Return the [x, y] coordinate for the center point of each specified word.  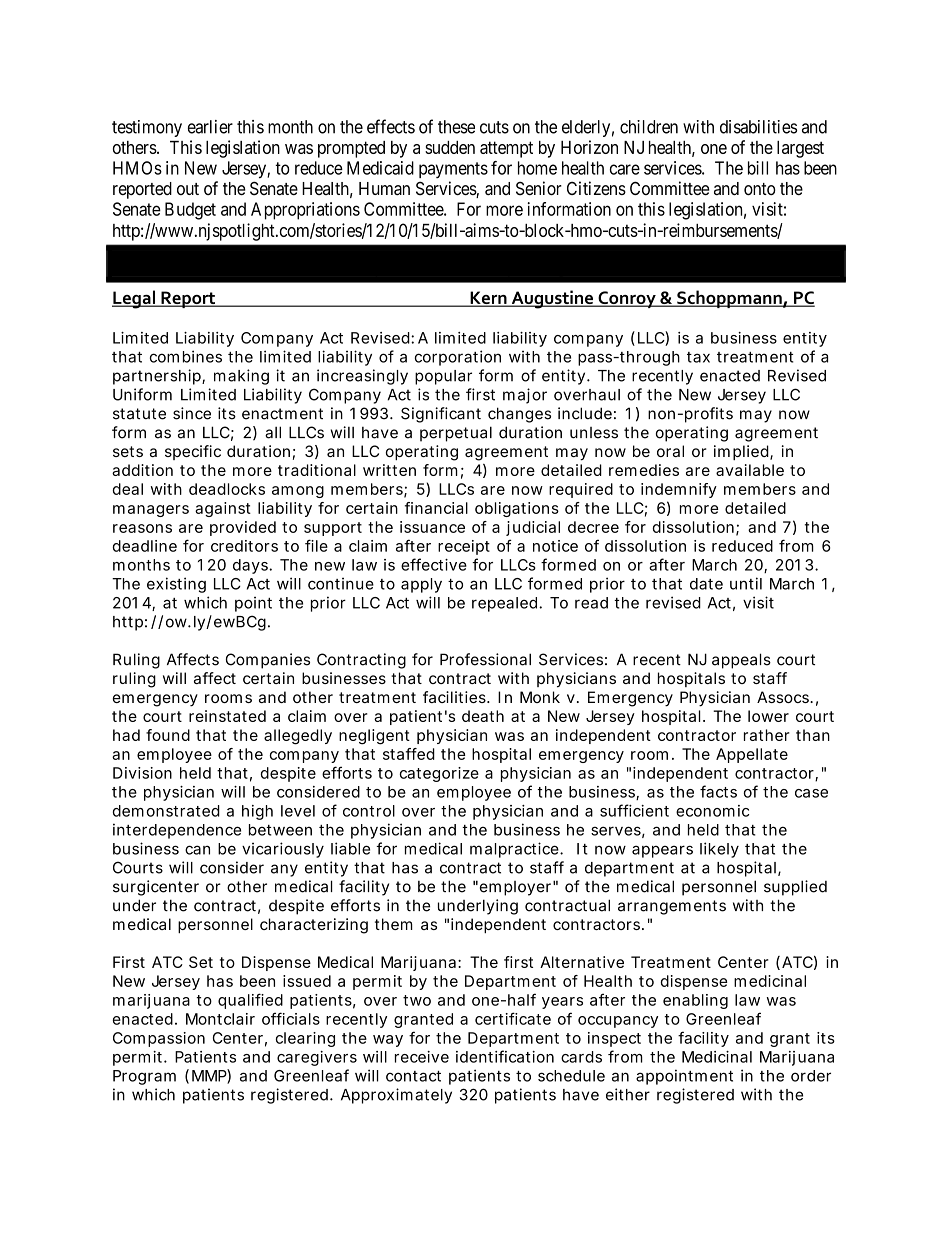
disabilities [758, 127]
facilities [455, 697]
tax [698, 357]
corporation [458, 358]
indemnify [679, 490]
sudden [450, 147]
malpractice [514, 850]
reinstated [227, 716]
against [223, 509]
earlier [210, 127]
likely [719, 850]
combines [186, 356]
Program [144, 1077]
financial [436, 508]
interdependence [177, 831]
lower [768, 716]
